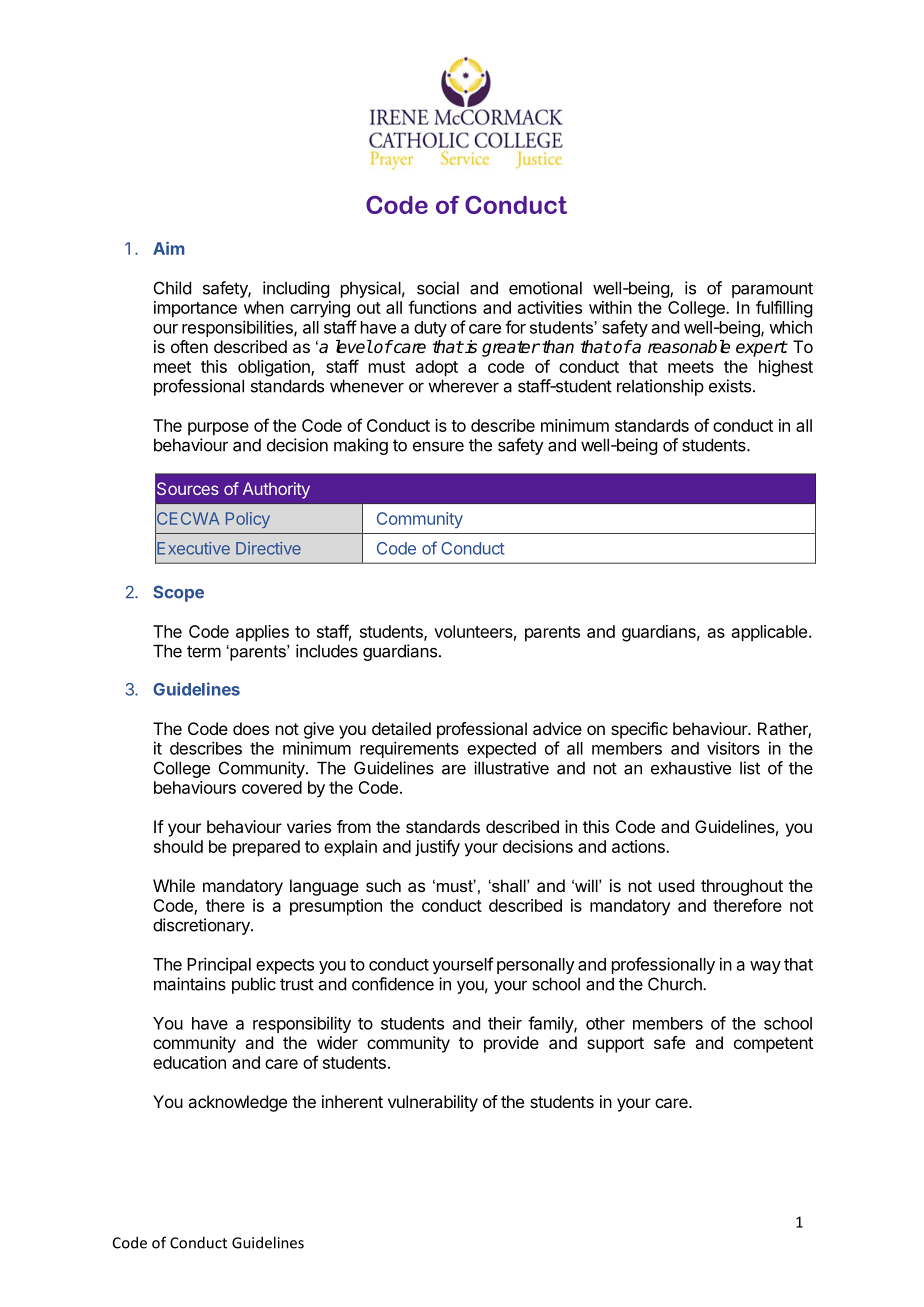 Image resolution: width=924 pixels, height=1307 pixels. I want to click on social, so click(438, 288).
